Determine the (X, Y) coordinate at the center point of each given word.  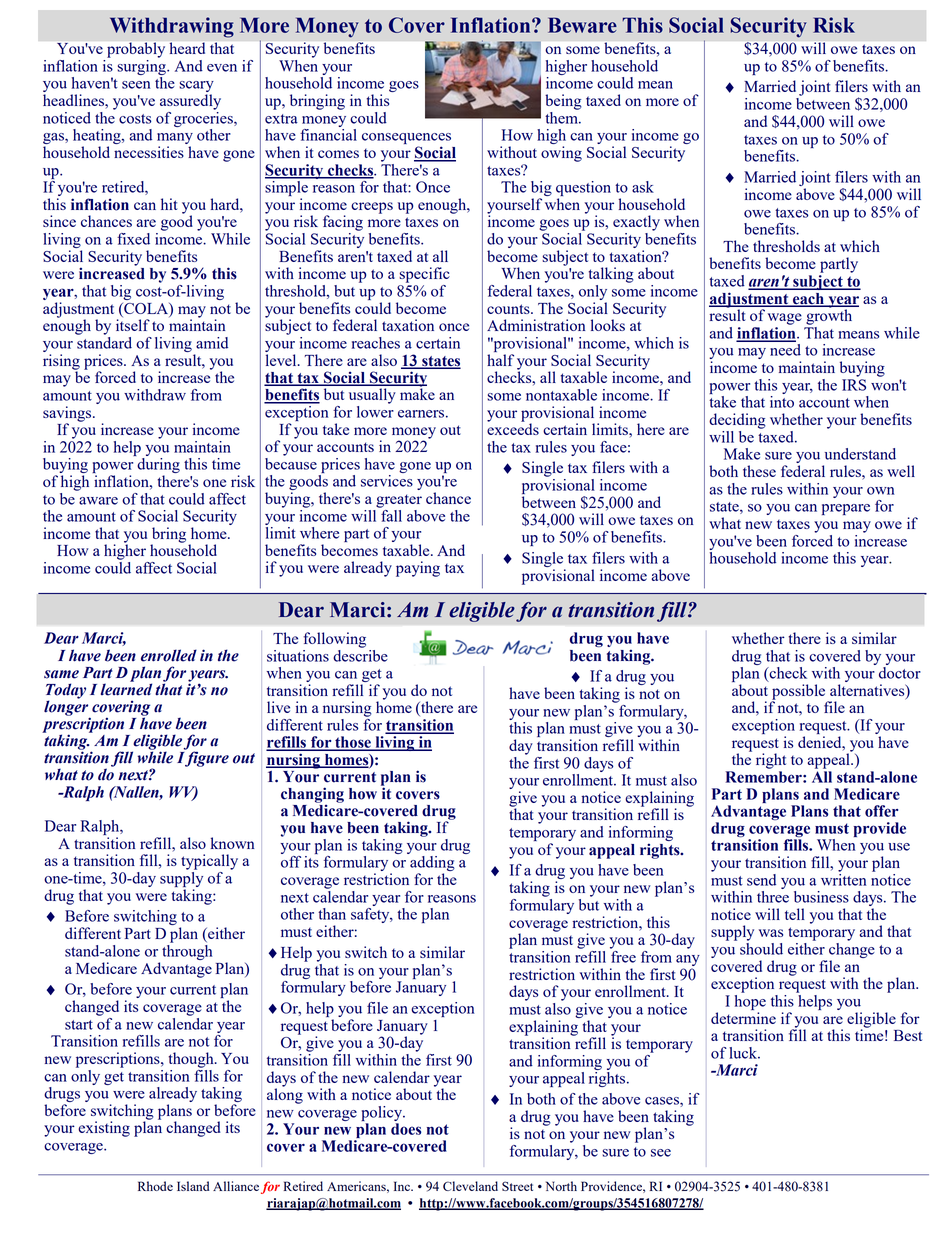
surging (142, 66)
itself (133, 325)
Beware (582, 25)
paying (418, 569)
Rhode (155, 1186)
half (500, 360)
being (563, 102)
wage (785, 319)
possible (800, 693)
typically (209, 862)
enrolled (169, 655)
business (821, 897)
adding (432, 865)
